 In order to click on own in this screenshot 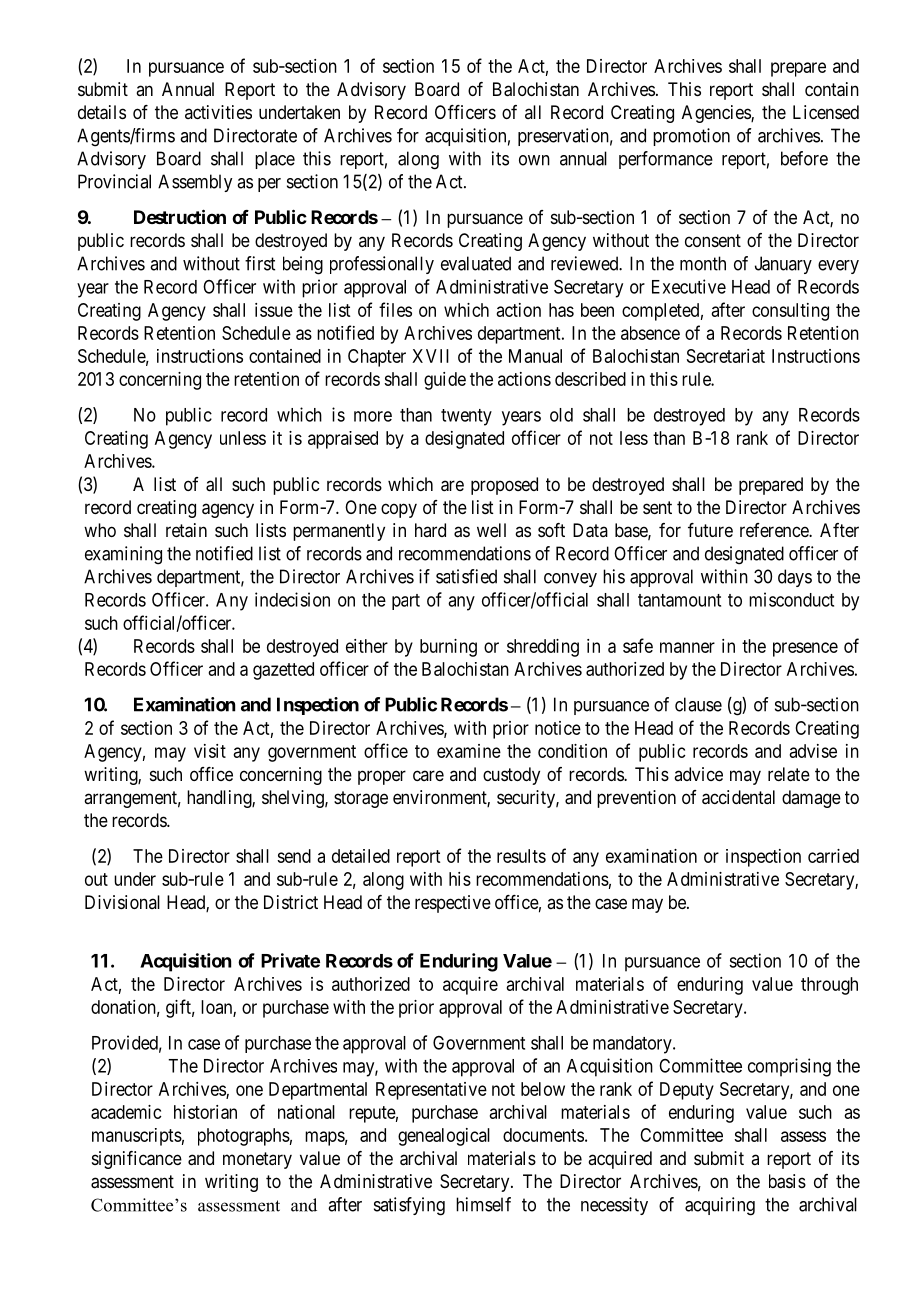, I will do `click(534, 160)`.
